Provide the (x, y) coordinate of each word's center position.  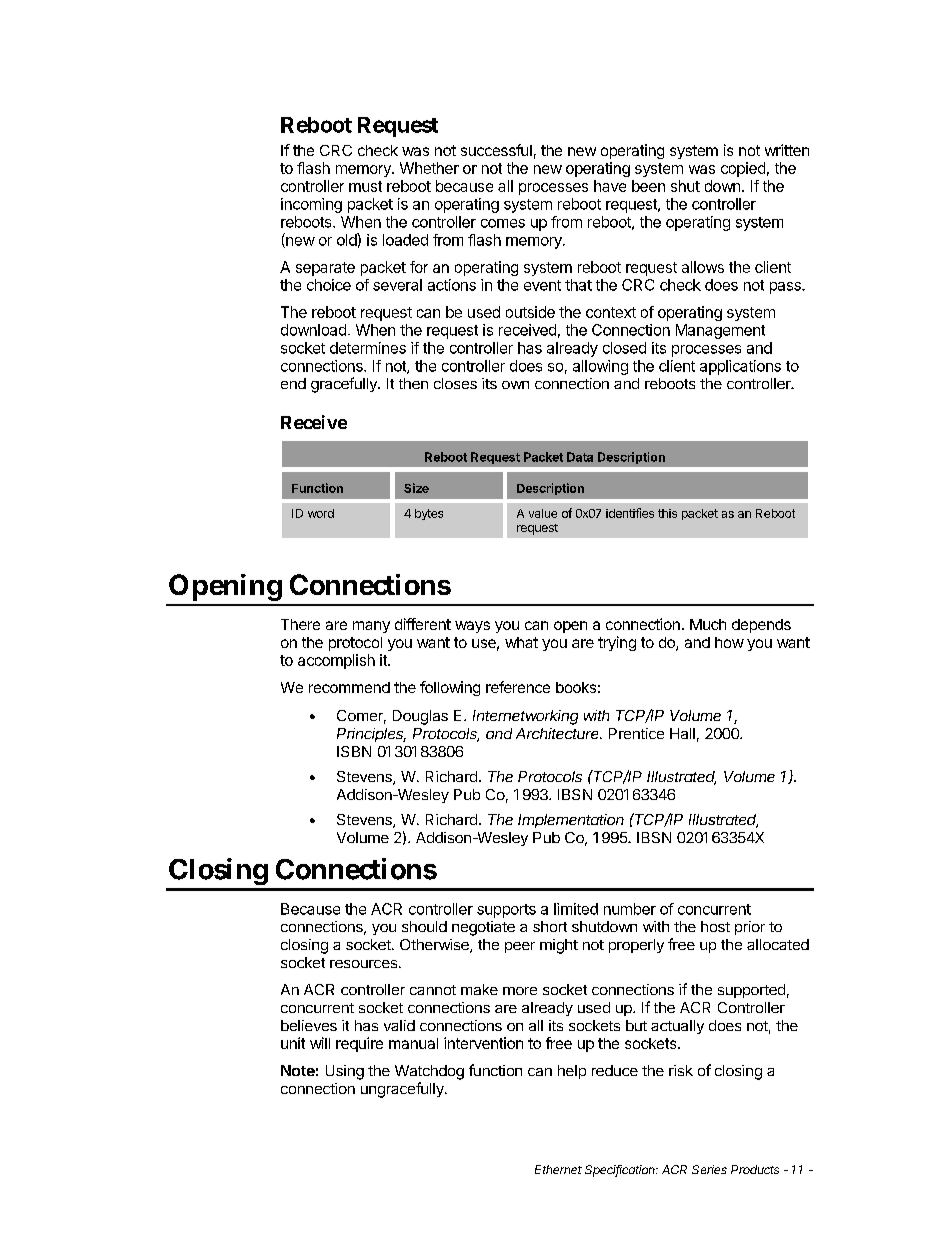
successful (496, 150)
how (729, 642)
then (413, 383)
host (715, 926)
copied (743, 169)
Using (345, 1072)
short (550, 926)
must (365, 186)
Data (580, 457)
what (521, 642)
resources (363, 964)
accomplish (336, 661)
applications (740, 367)
